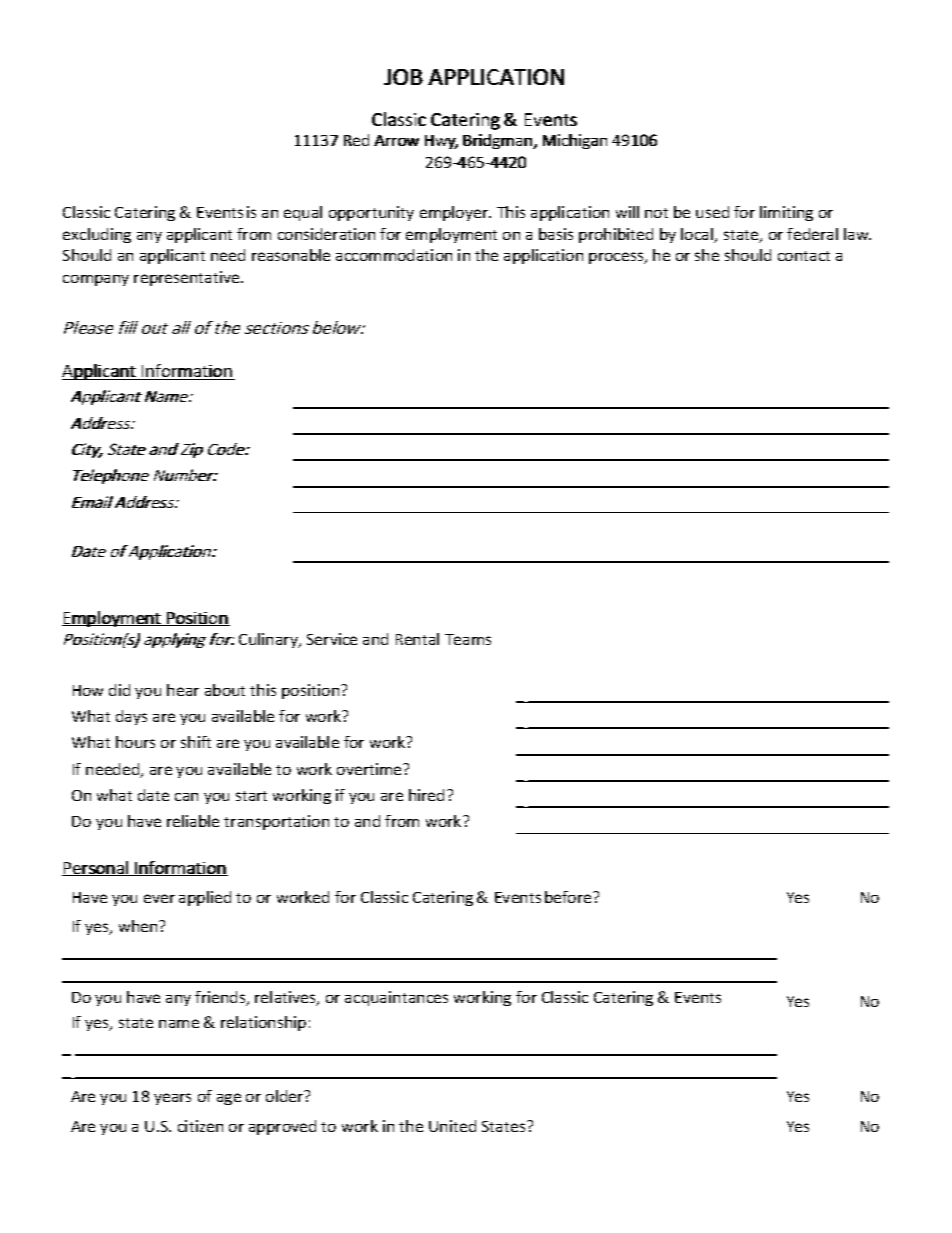  I want to click on Bridgman, so click(498, 141).
